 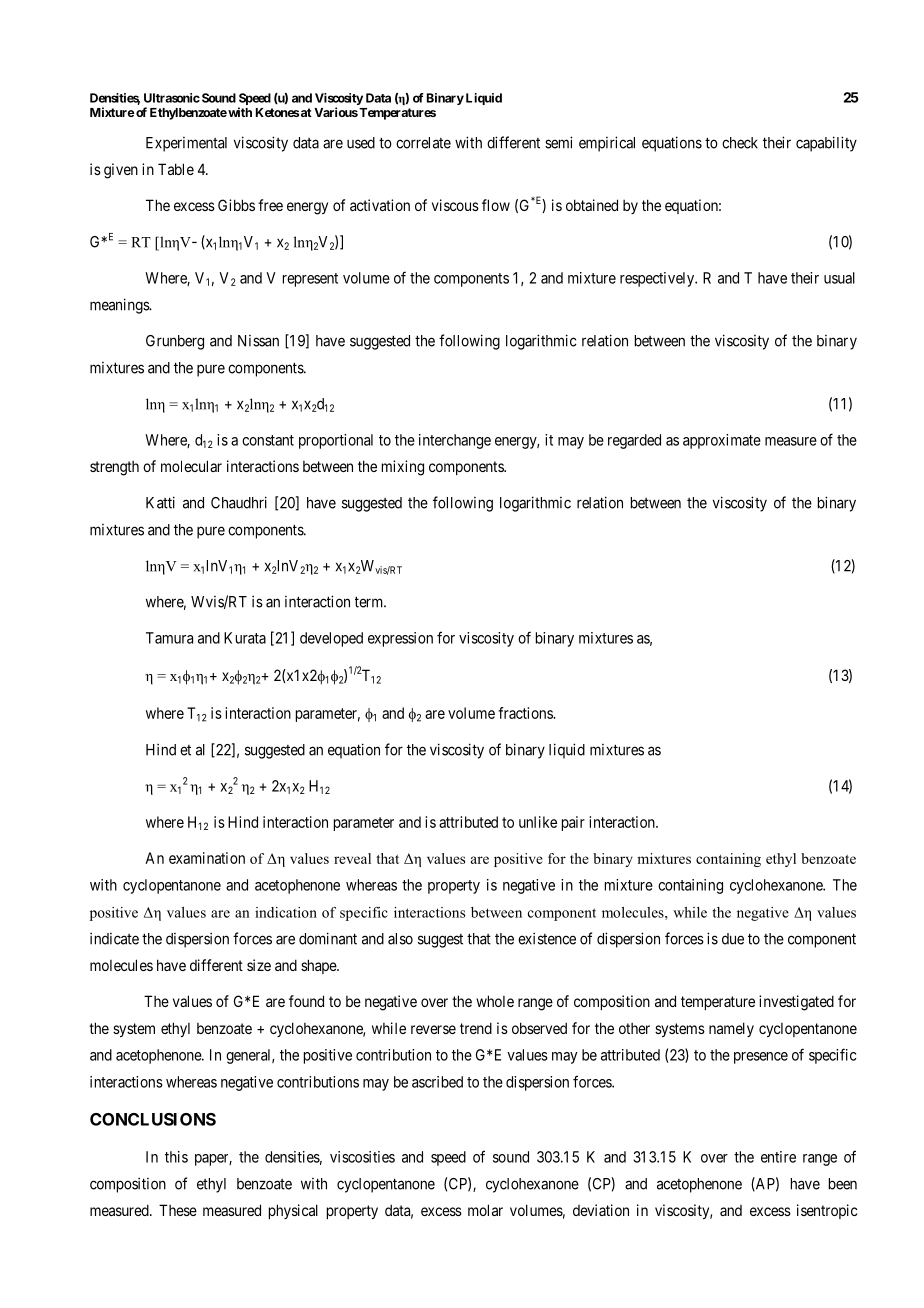 I want to click on due, so click(x=733, y=939).
